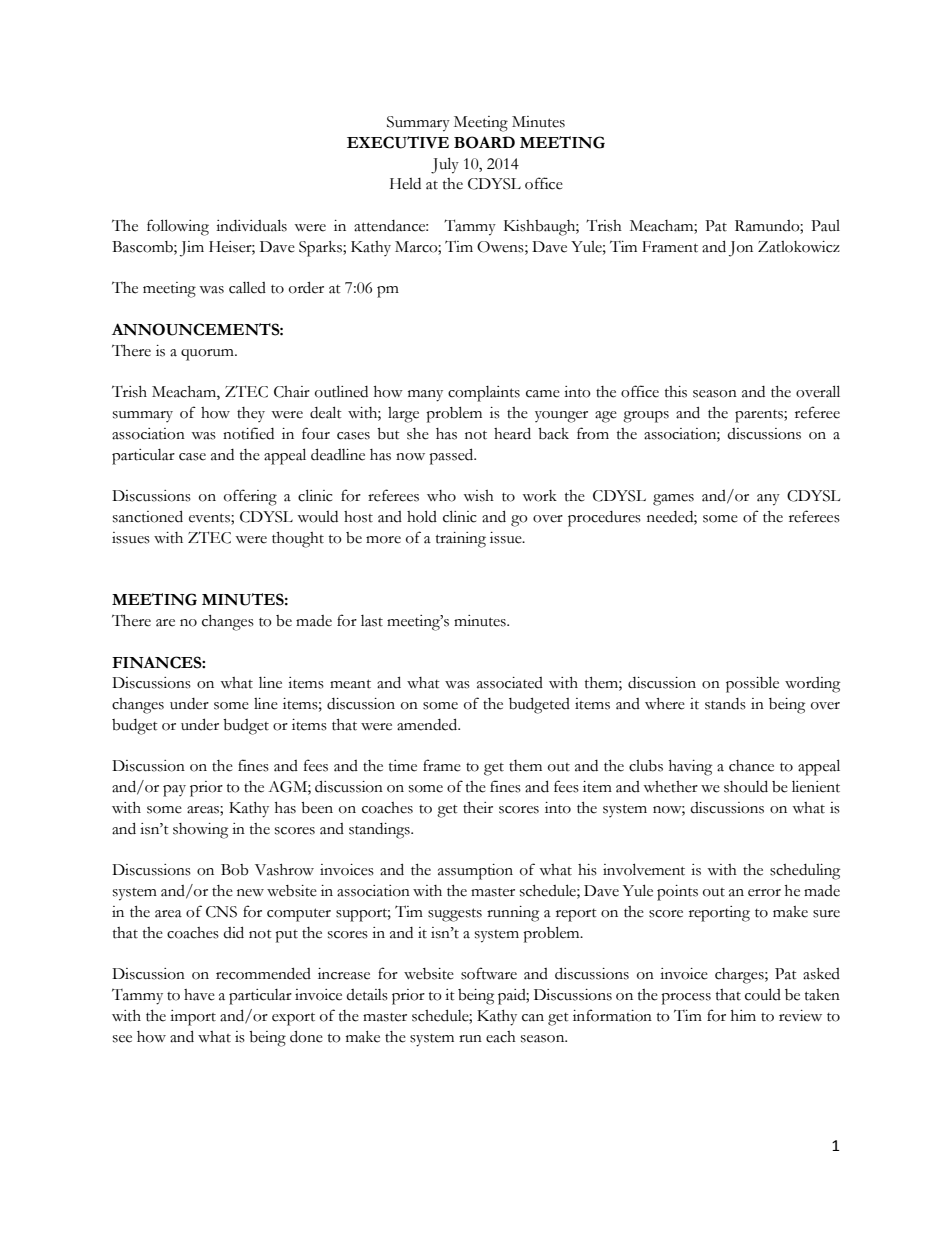 Image resolution: width=952 pixels, height=1233 pixels. Describe the element at coordinates (193, 1018) in the screenshot. I see `import` at that location.
